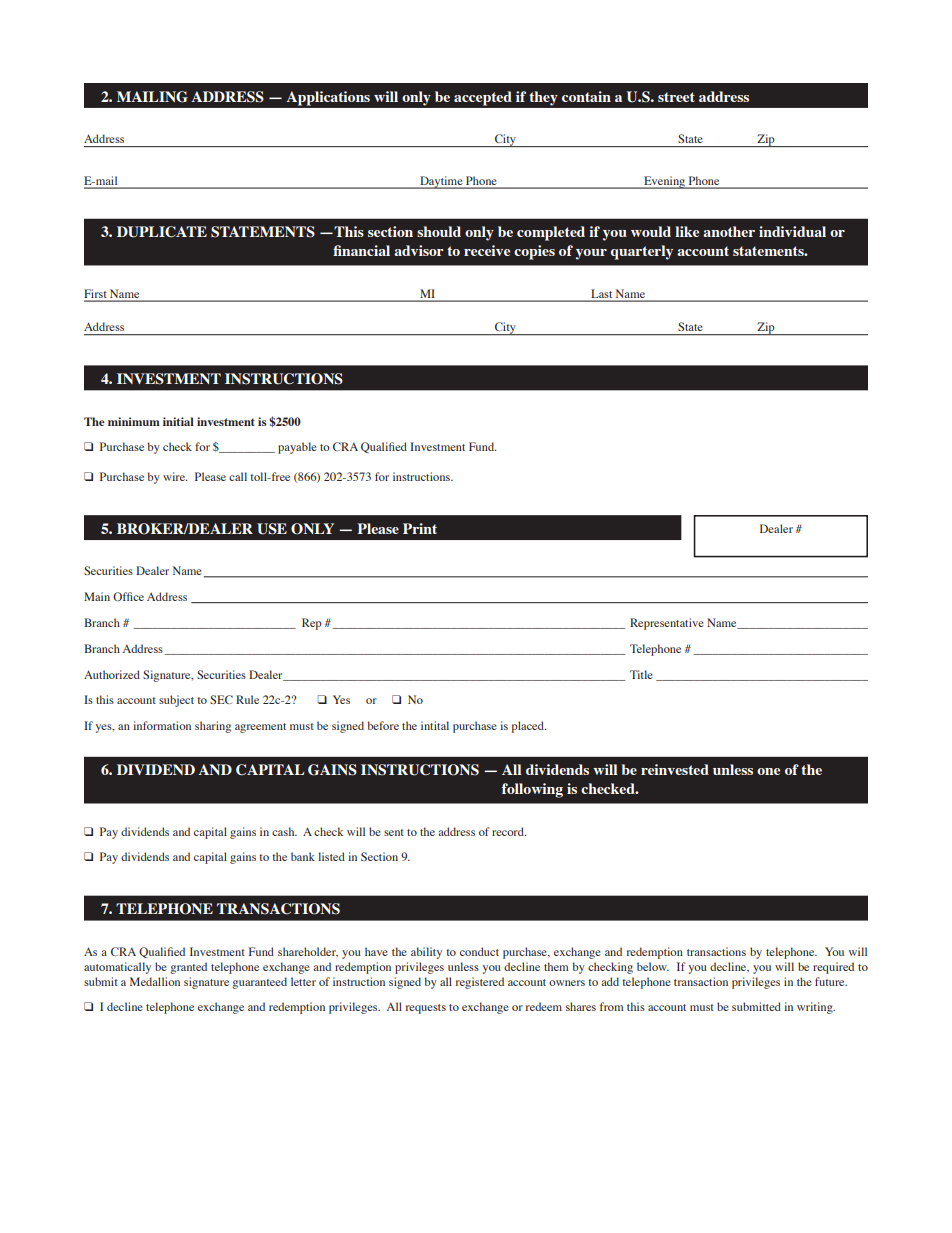 Image resolution: width=952 pixels, height=1233 pixels. I want to click on quarterly, so click(641, 252).
